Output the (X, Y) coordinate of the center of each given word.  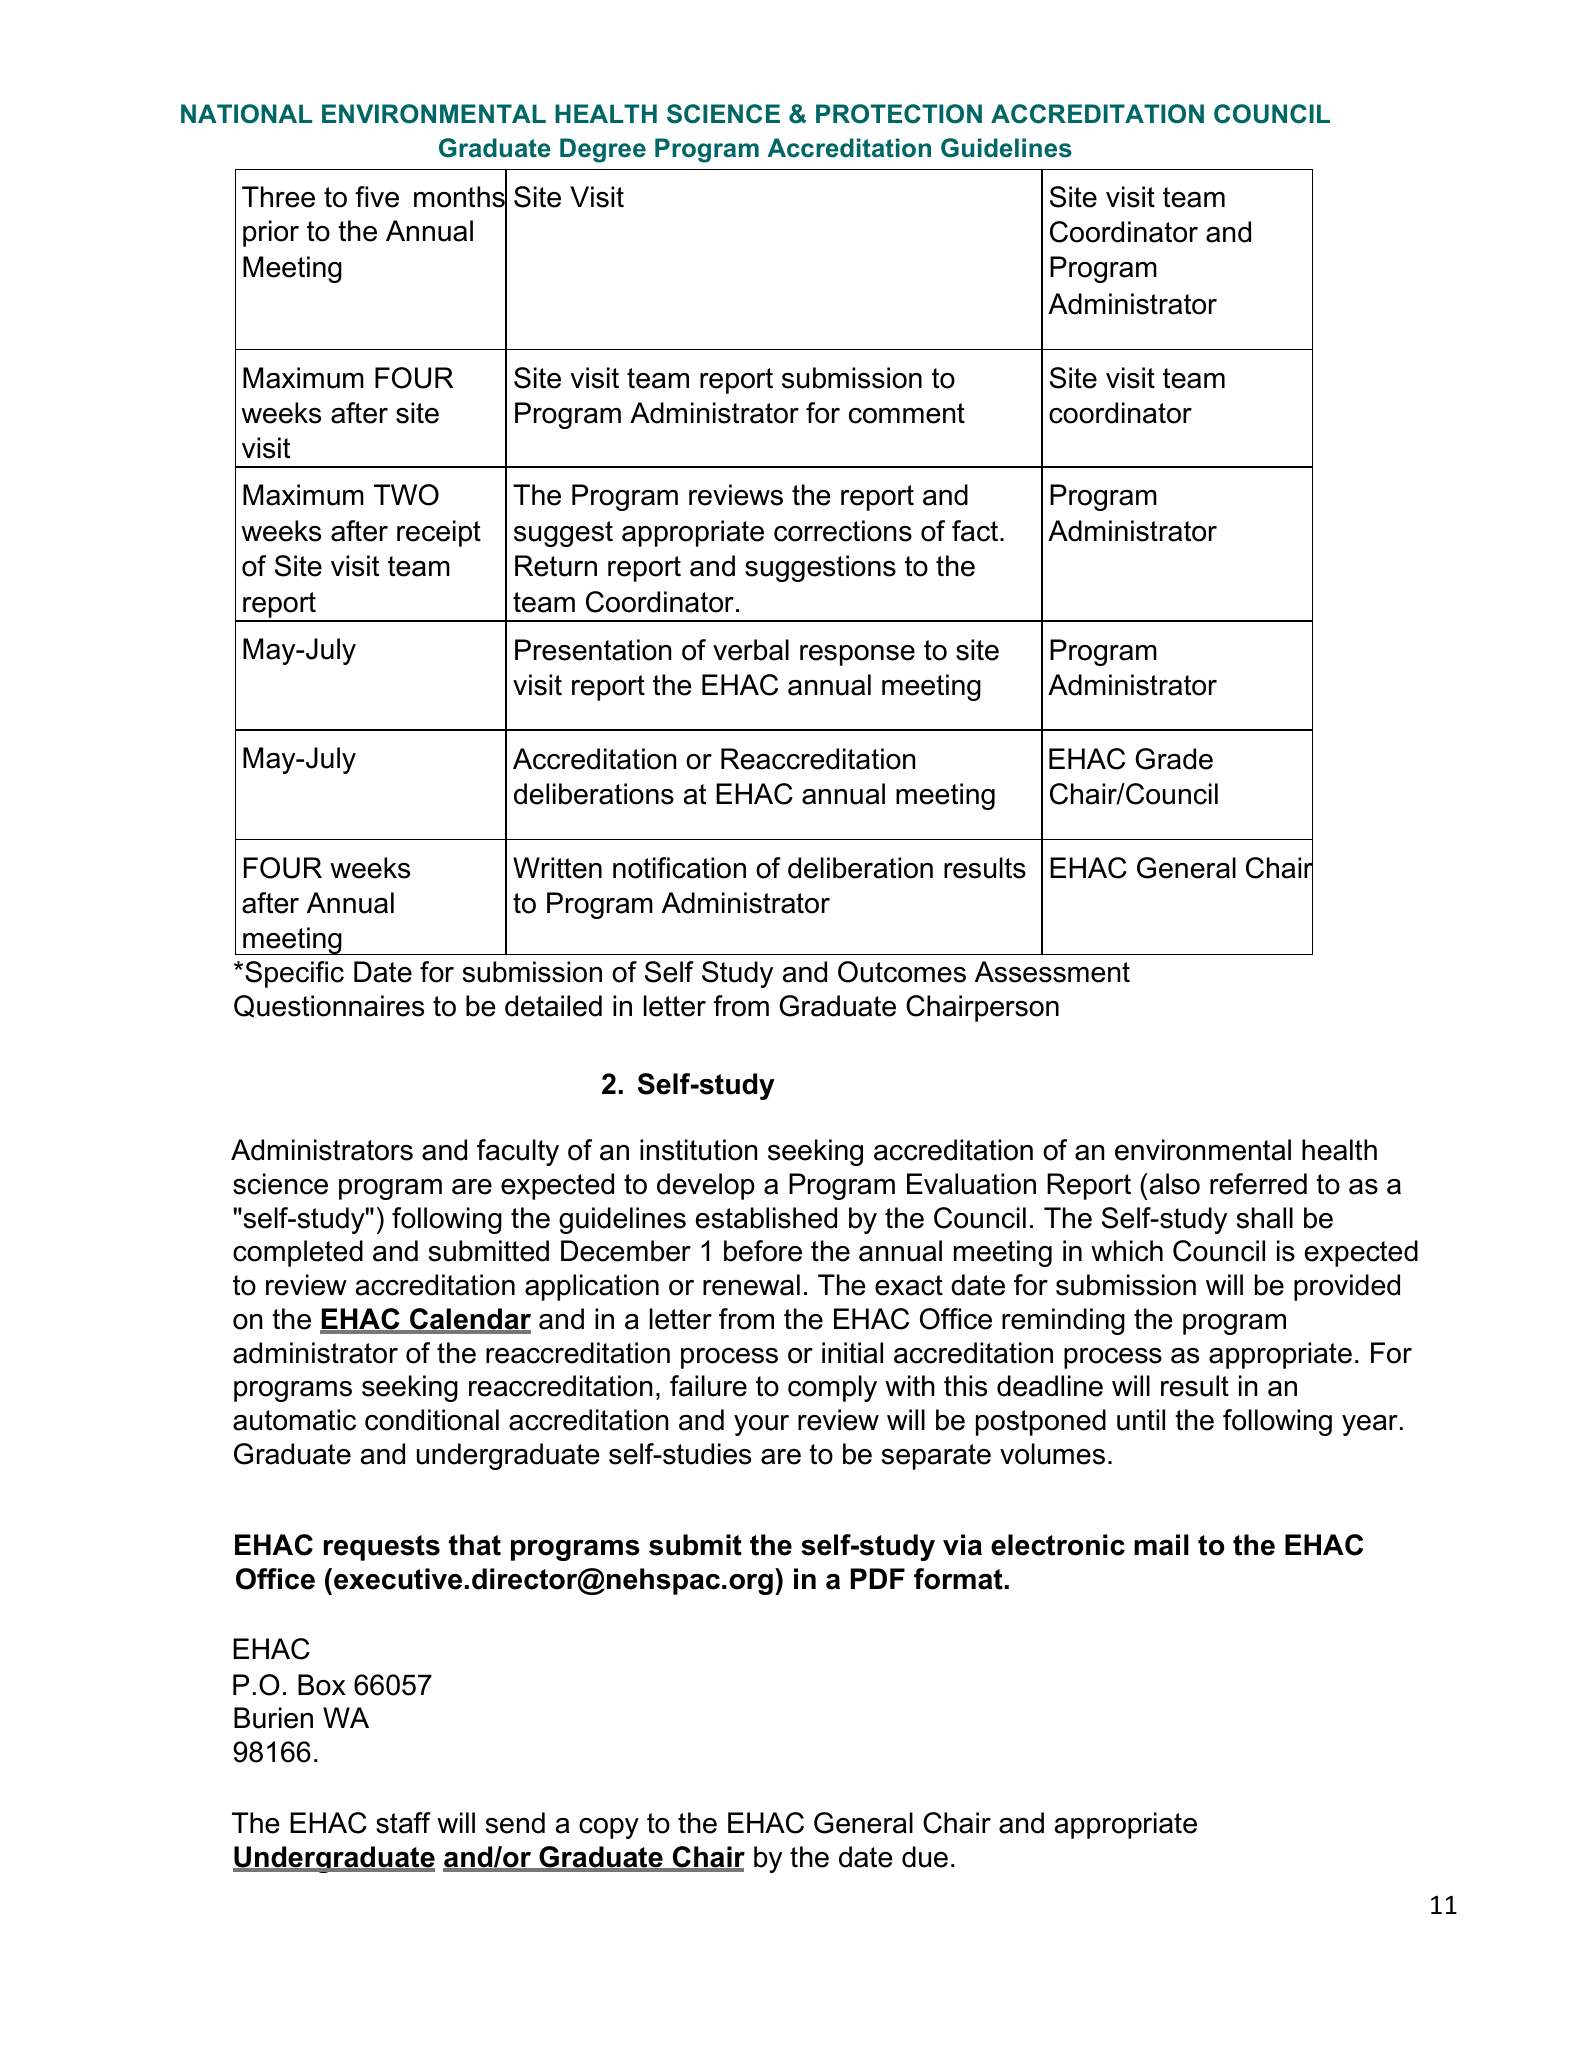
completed (298, 1253)
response (857, 655)
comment (907, 413)
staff (403, 1823)
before (763, 1251)
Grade (1174, 759)
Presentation (593, 650)
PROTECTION (899, 114)
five (377, 197)
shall (1265, 1218)
